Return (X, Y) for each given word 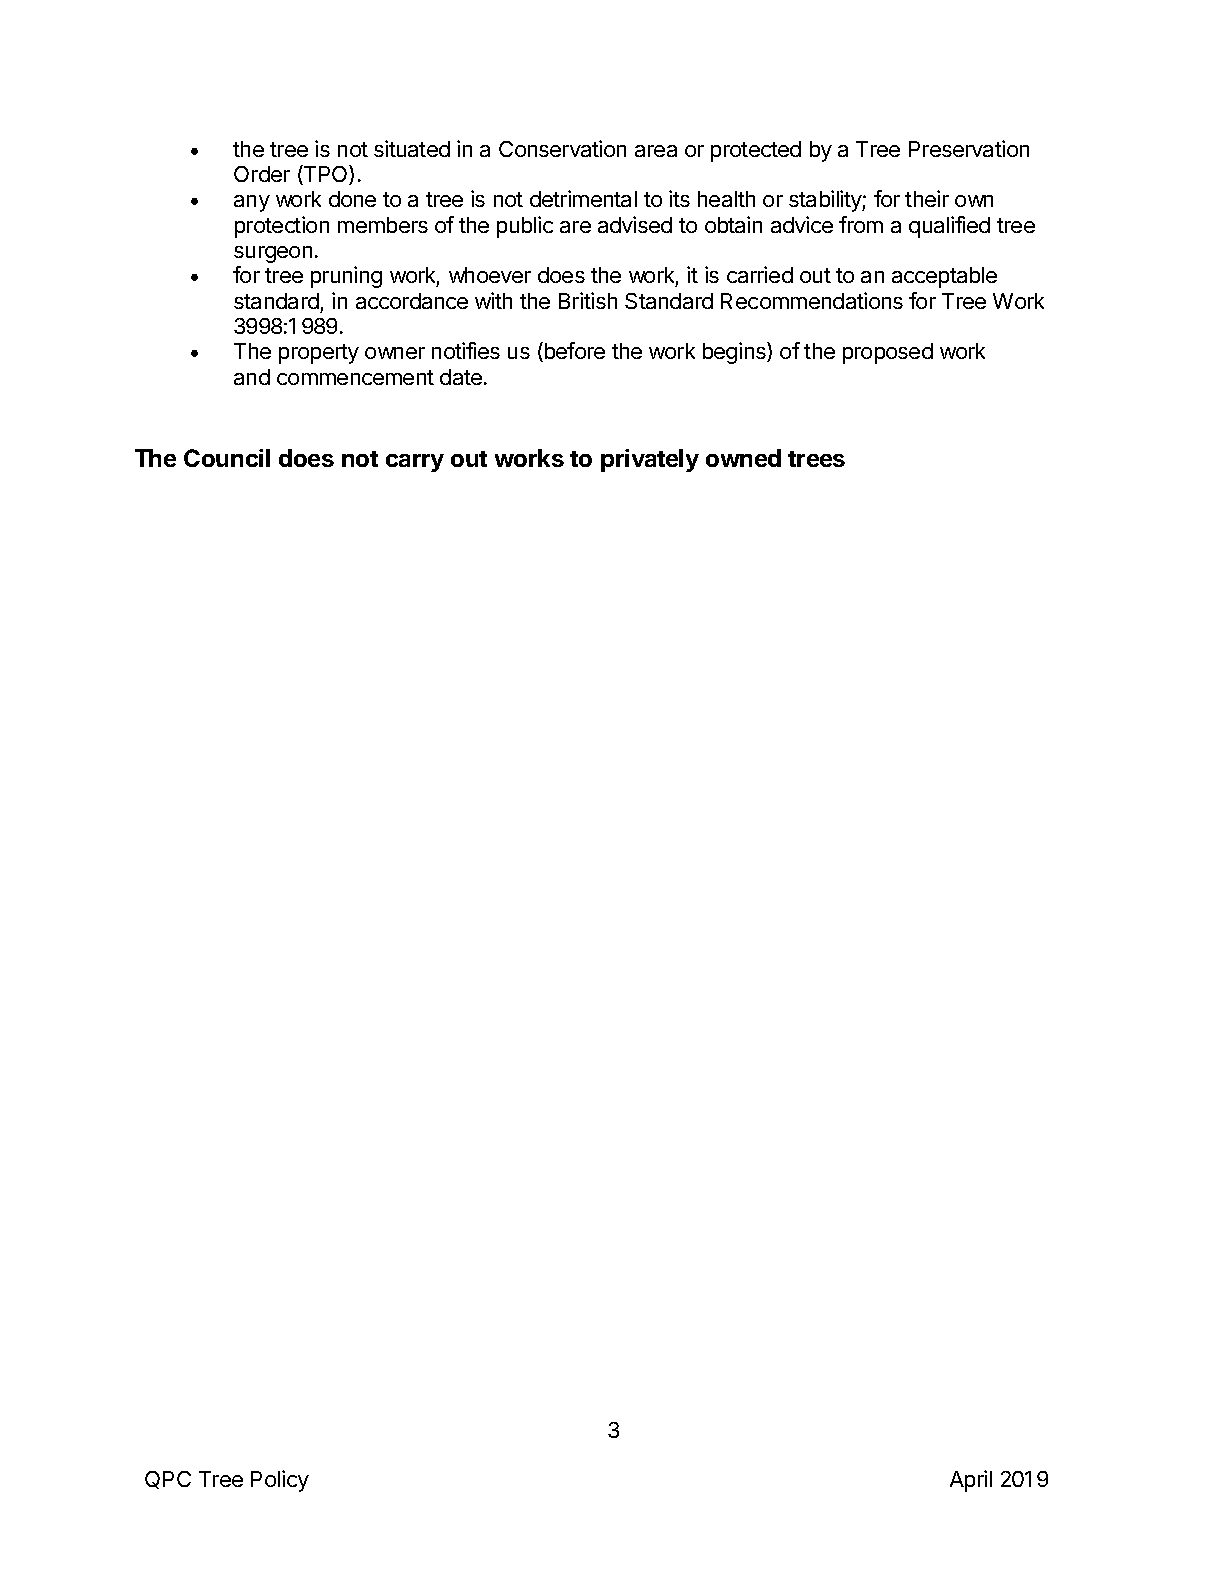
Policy (280, 1481)
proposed (888, 353)
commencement (355, 377)
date (461, 377)
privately (650, 460)
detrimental (583, 198)
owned (743, 458)
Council (227, 458)
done (352, 199)
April (971, 1481)
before (573, 352)
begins (735, 353)
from (861, 224)
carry (415, 463)
